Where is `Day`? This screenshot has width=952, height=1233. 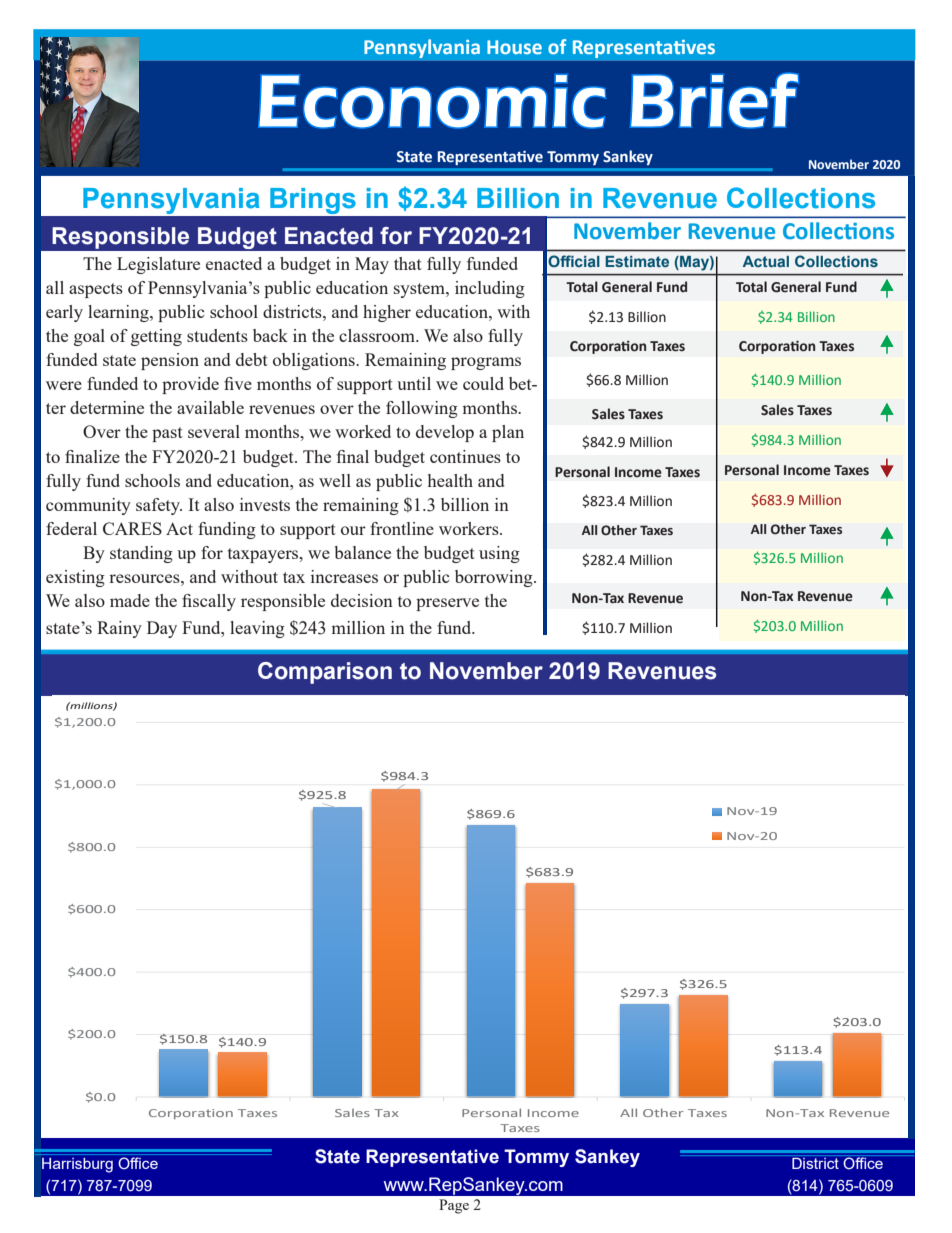
Day is located at coordinates (162, 629).
